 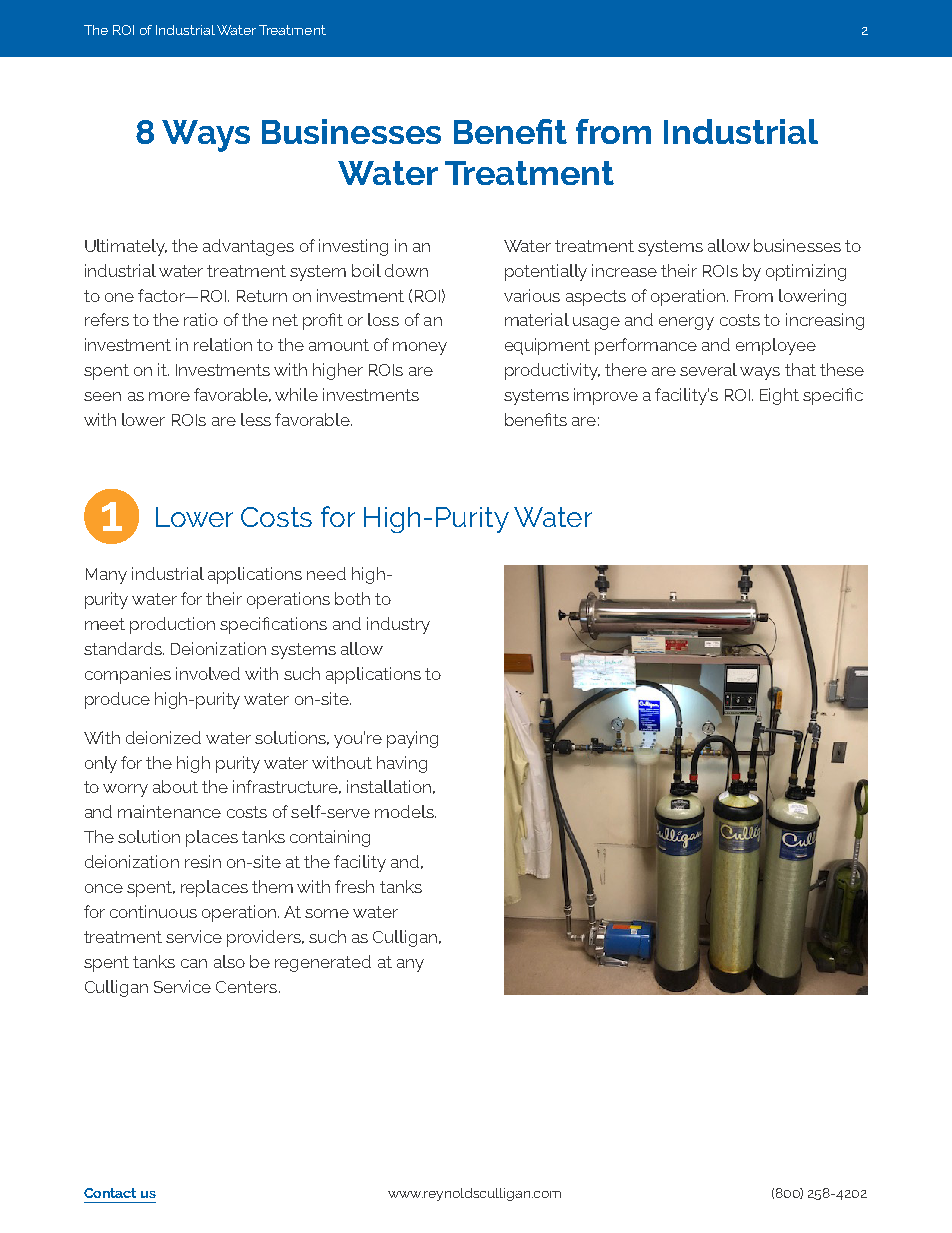 What do you see at coordinates (806, 272) in the image?
I see `optimizing` at bounding box center [806, 272].
